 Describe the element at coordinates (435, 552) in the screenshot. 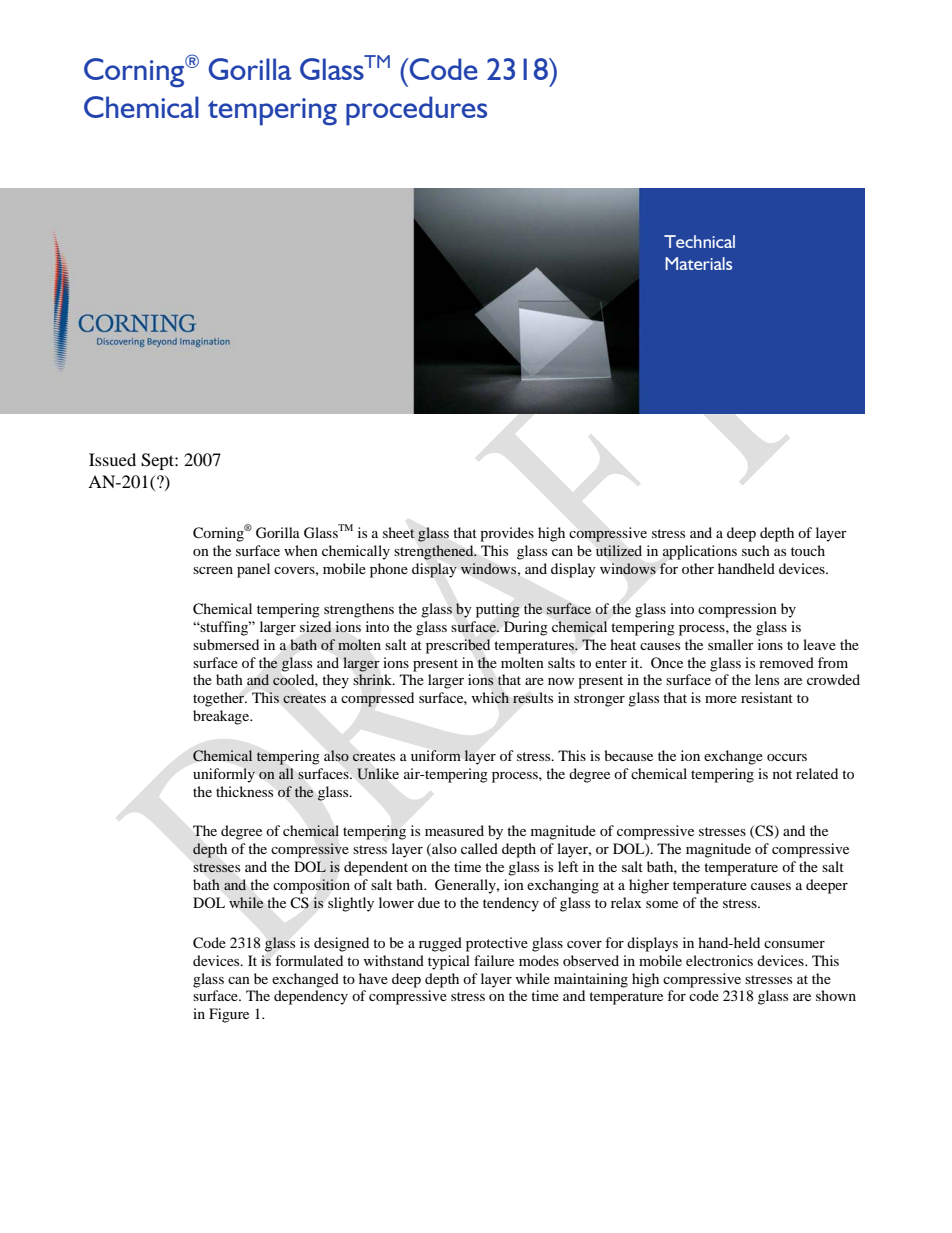

I see `strengthened` at that location.
